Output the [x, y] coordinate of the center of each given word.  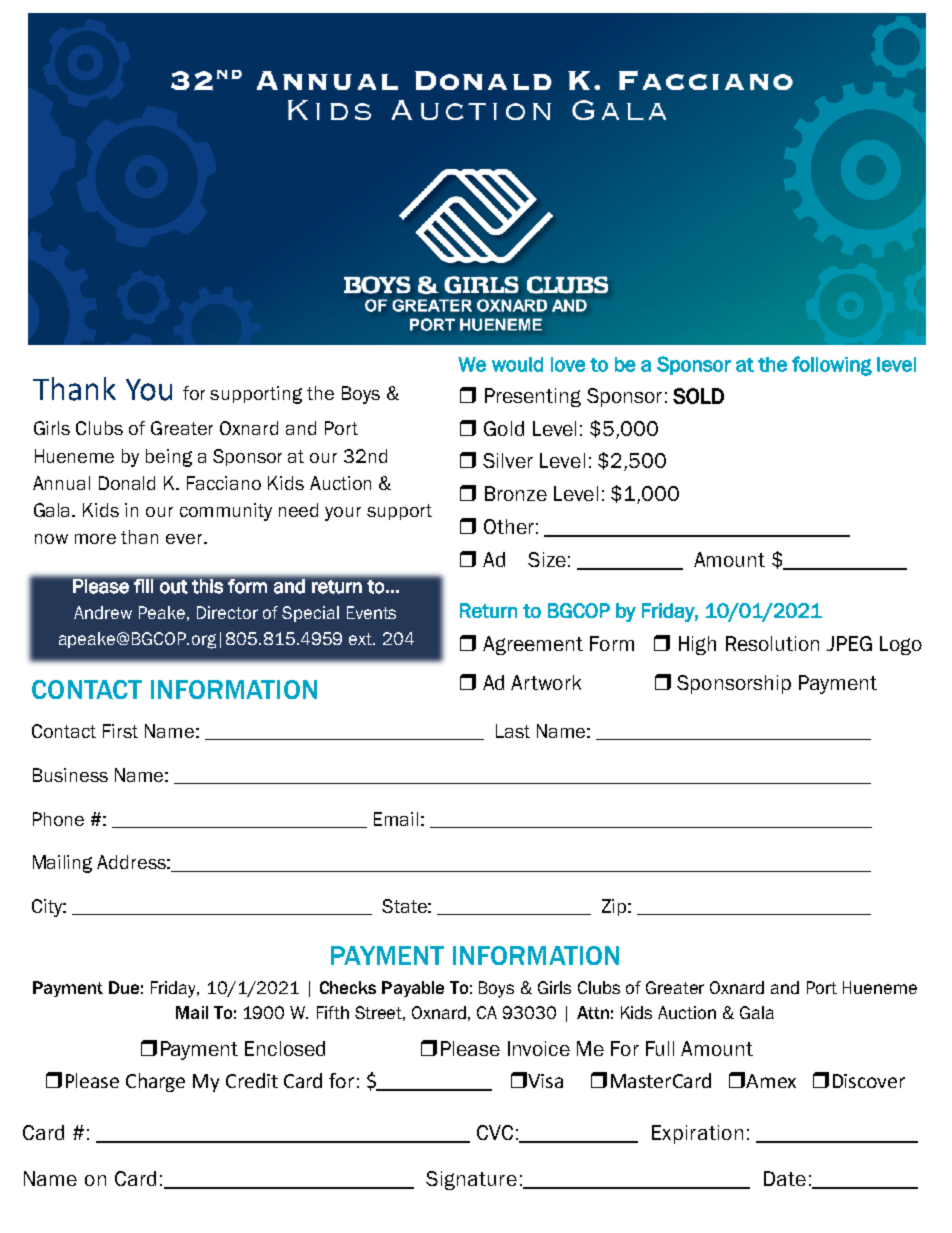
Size [547, 559]
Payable [413, 989]
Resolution [772, 643]
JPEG [849, 643]
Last [513, 731]
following [832, 366]
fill [143, 586]
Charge [155, 1082]
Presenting [533, 397]
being [169, 458]
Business [70, 775]
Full [660, 1048]
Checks [348, 987]
